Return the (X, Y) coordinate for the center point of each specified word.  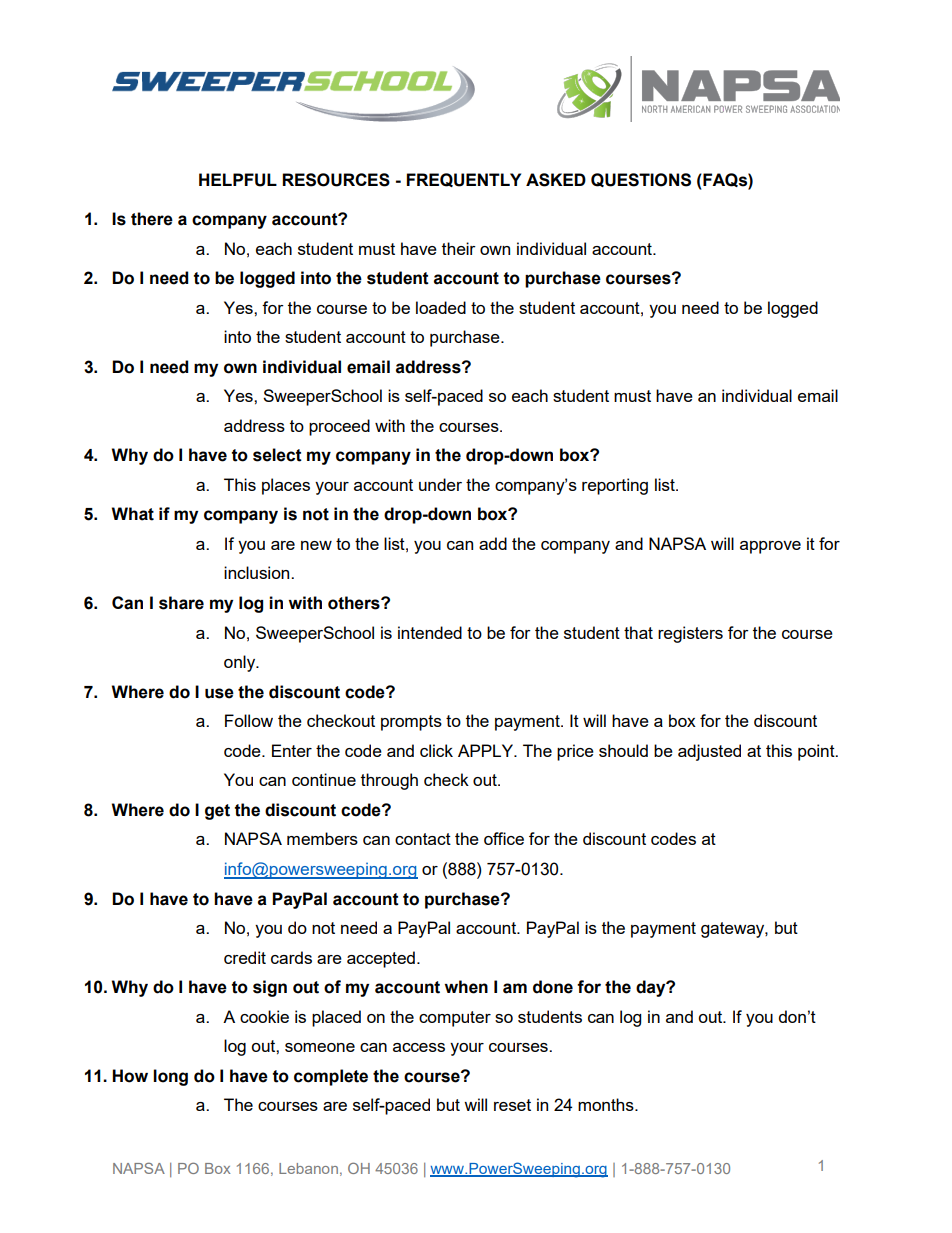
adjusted (709, 752)
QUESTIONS (641, 180)
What (133, 514)
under (440, 484)
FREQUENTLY (464, 180)
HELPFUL (238, 180)
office (504, 838)
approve (770, 547)
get (217, 812)
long (170, 1077)
